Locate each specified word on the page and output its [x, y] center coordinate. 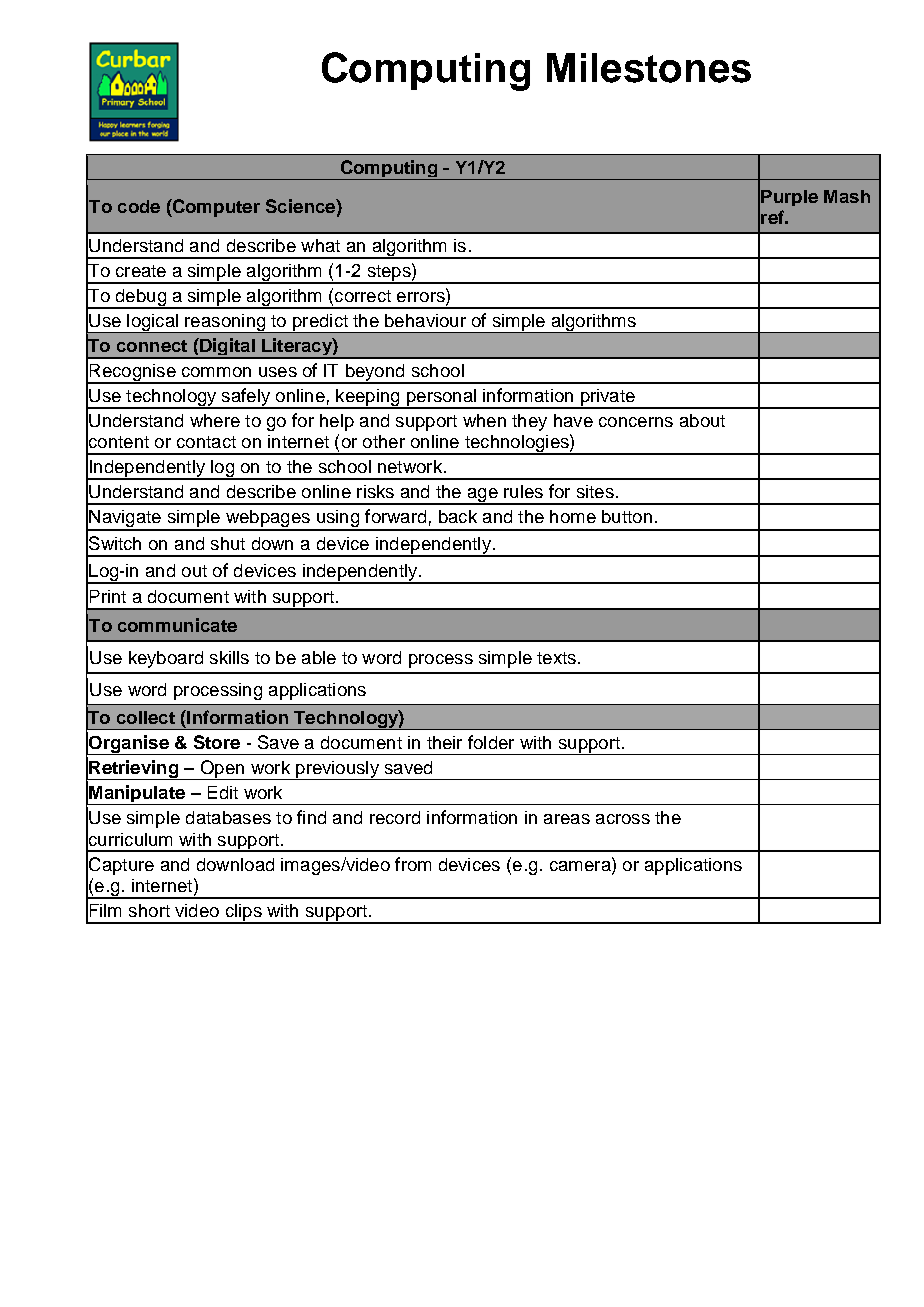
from [413, 864]
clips [243, 913]
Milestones [649, 68]
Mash [847, 196]
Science [301, 206]
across [623, 819]
